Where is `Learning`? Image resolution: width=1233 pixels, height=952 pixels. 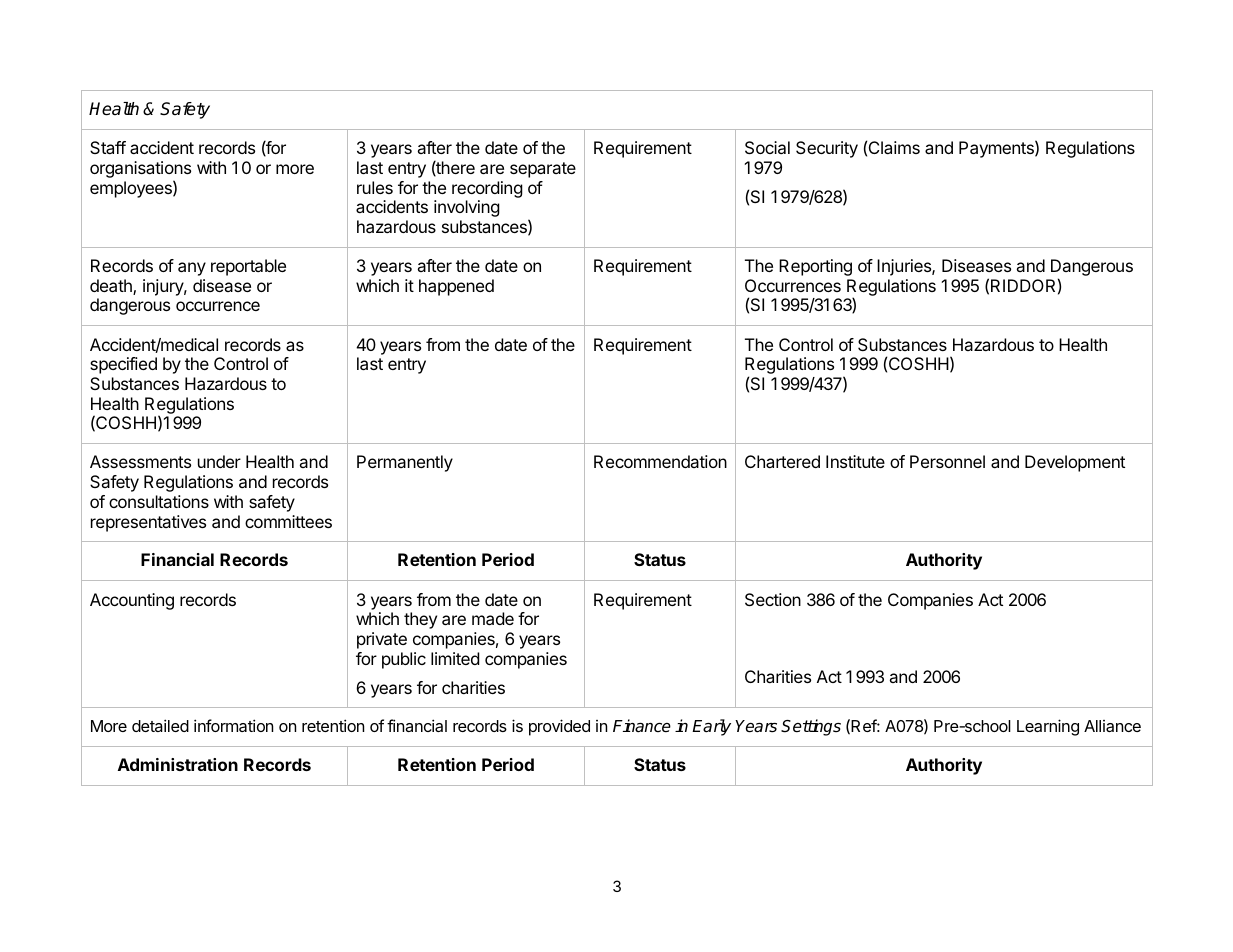 Learning is located at coordinates (1048, 727).
